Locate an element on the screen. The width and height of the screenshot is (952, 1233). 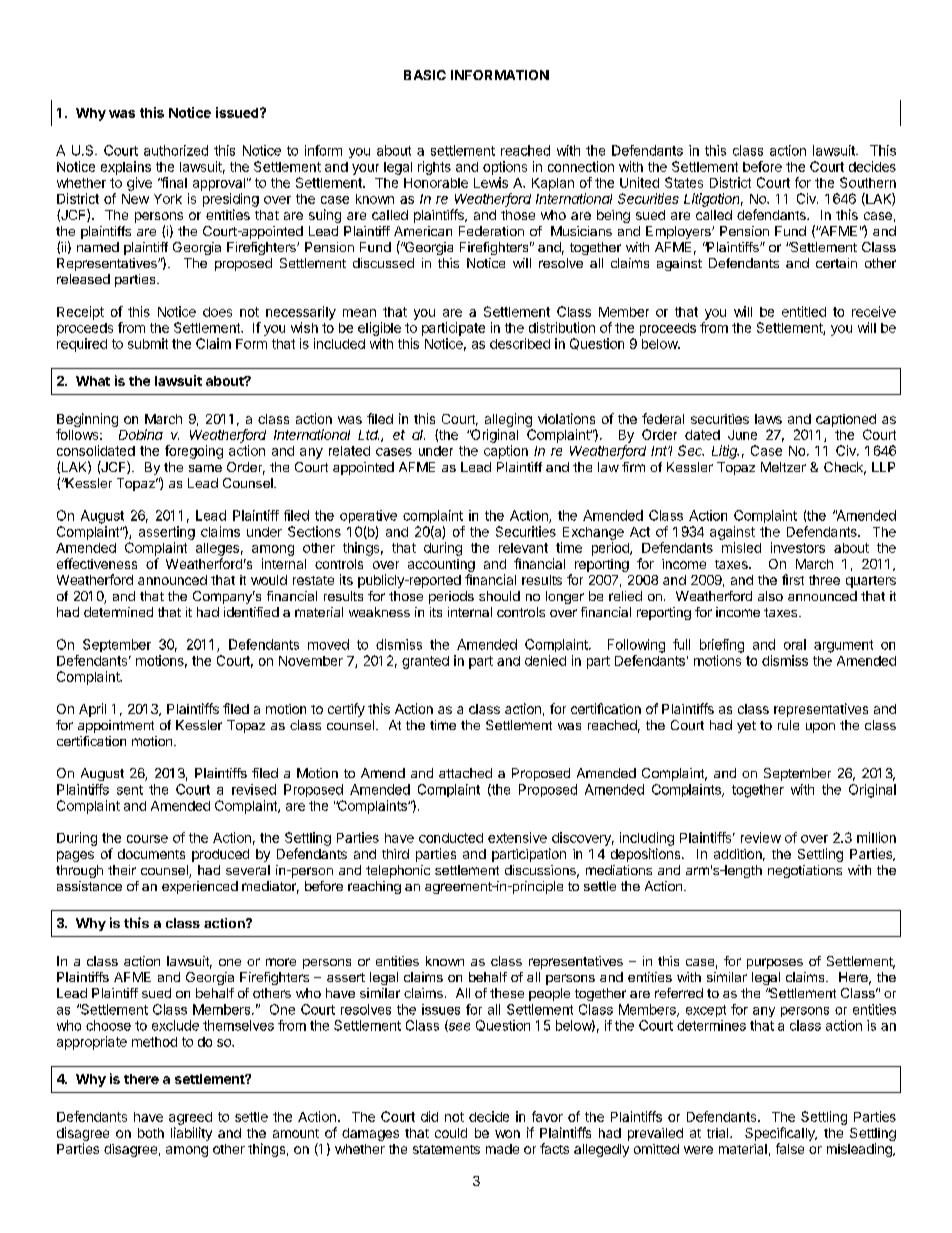
entitled is located at coordinates (804, 311).
